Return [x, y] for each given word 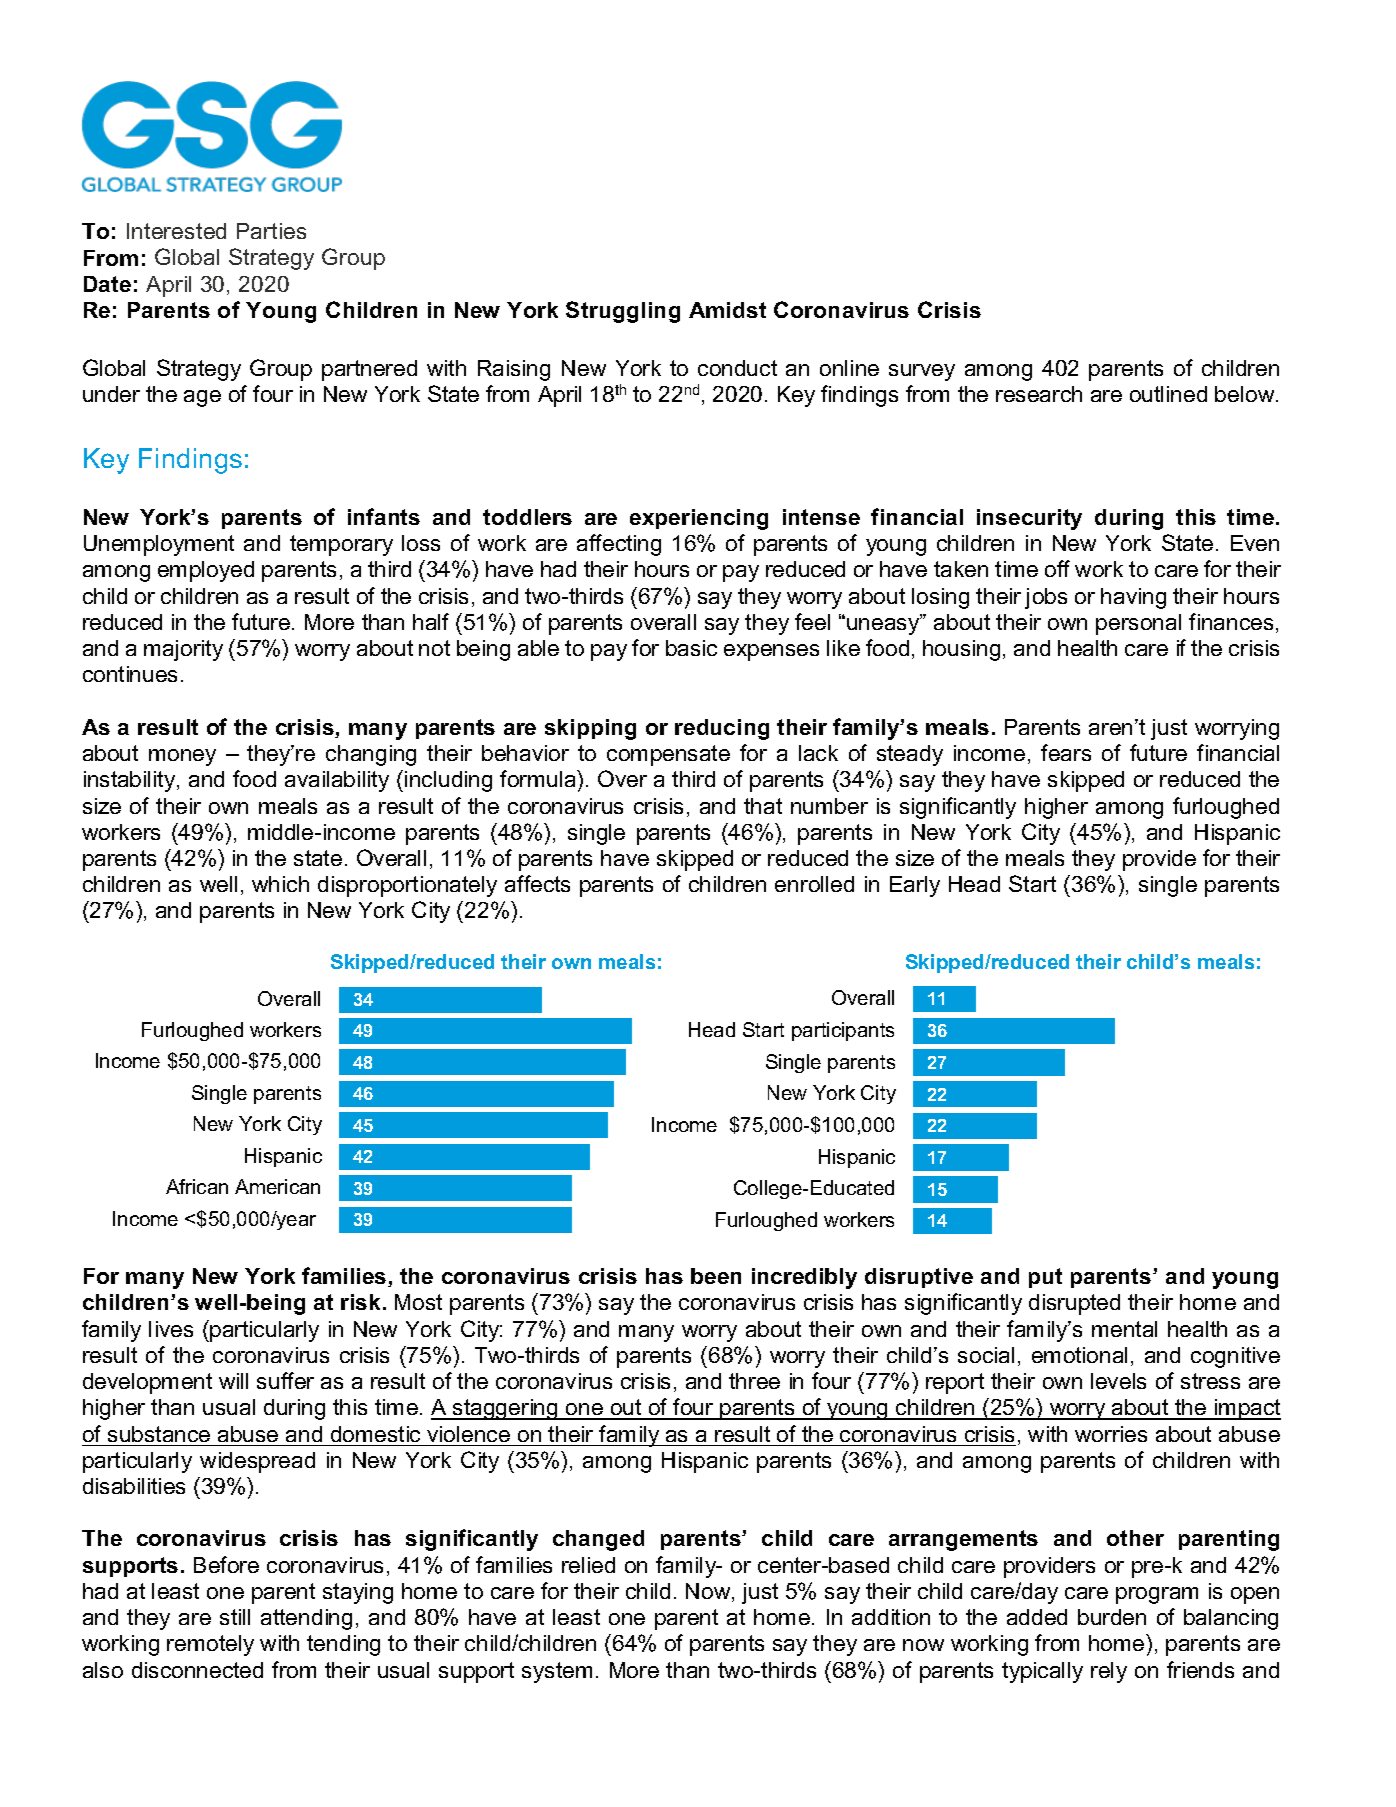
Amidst [727, 310]
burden [1112, 1617]
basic [691, 648]
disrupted [1074, 1304]
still [235, 1617]
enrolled [814, 884]
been [716, 1276]
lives [171, 1329]
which [280, 884]
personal [1138, 624]
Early [915, 886]
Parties [271, 231]
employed [206, 571]
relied [588, 1565]
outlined [1168, 394]
